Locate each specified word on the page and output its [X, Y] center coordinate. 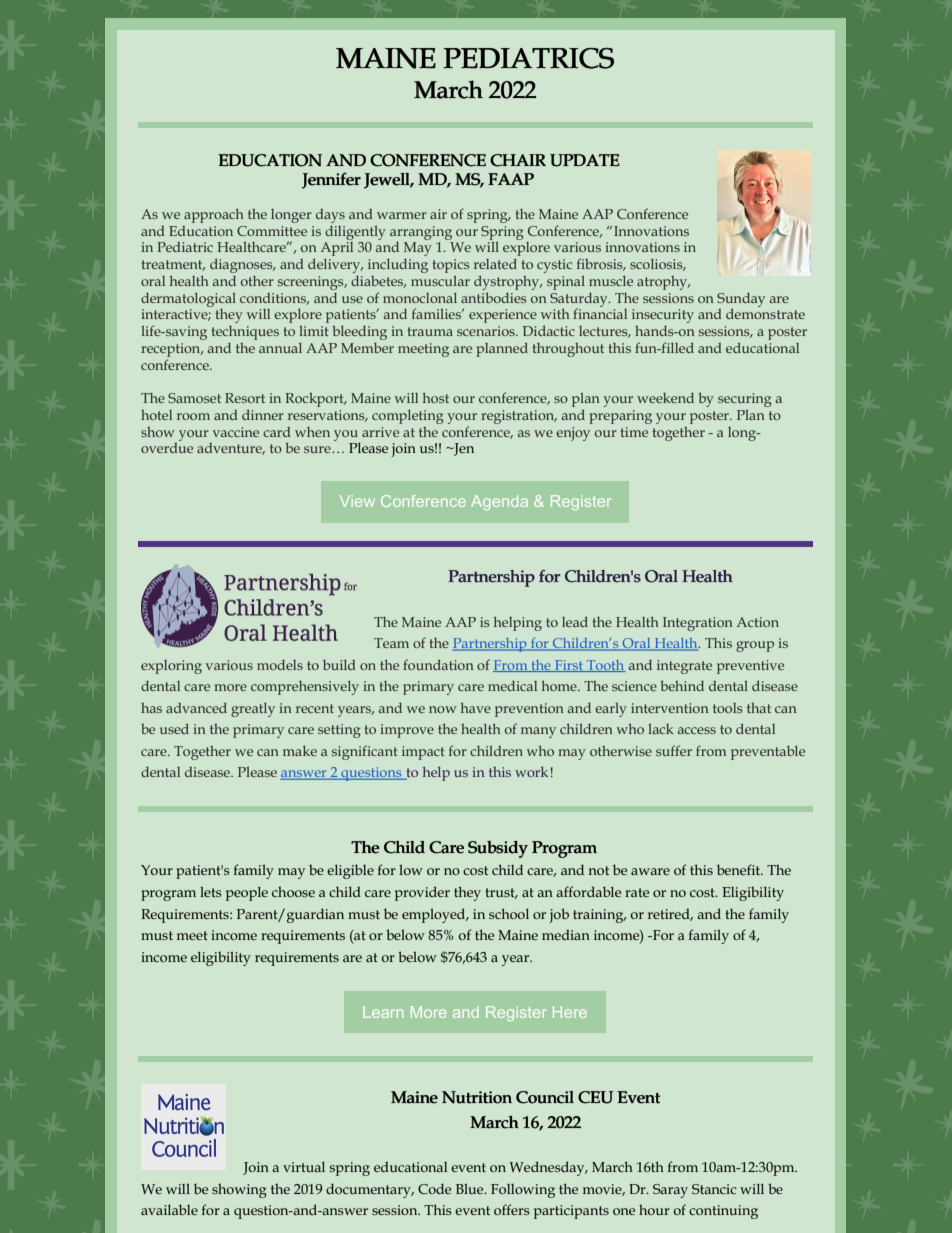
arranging [421, 233]
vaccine [236, 432]
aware [650, 871]
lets [211, 891]
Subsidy [498, 849]
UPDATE [585, 160]
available [169, 1209]
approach [214, 215]
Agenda [499, 502]
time [634, 432]
